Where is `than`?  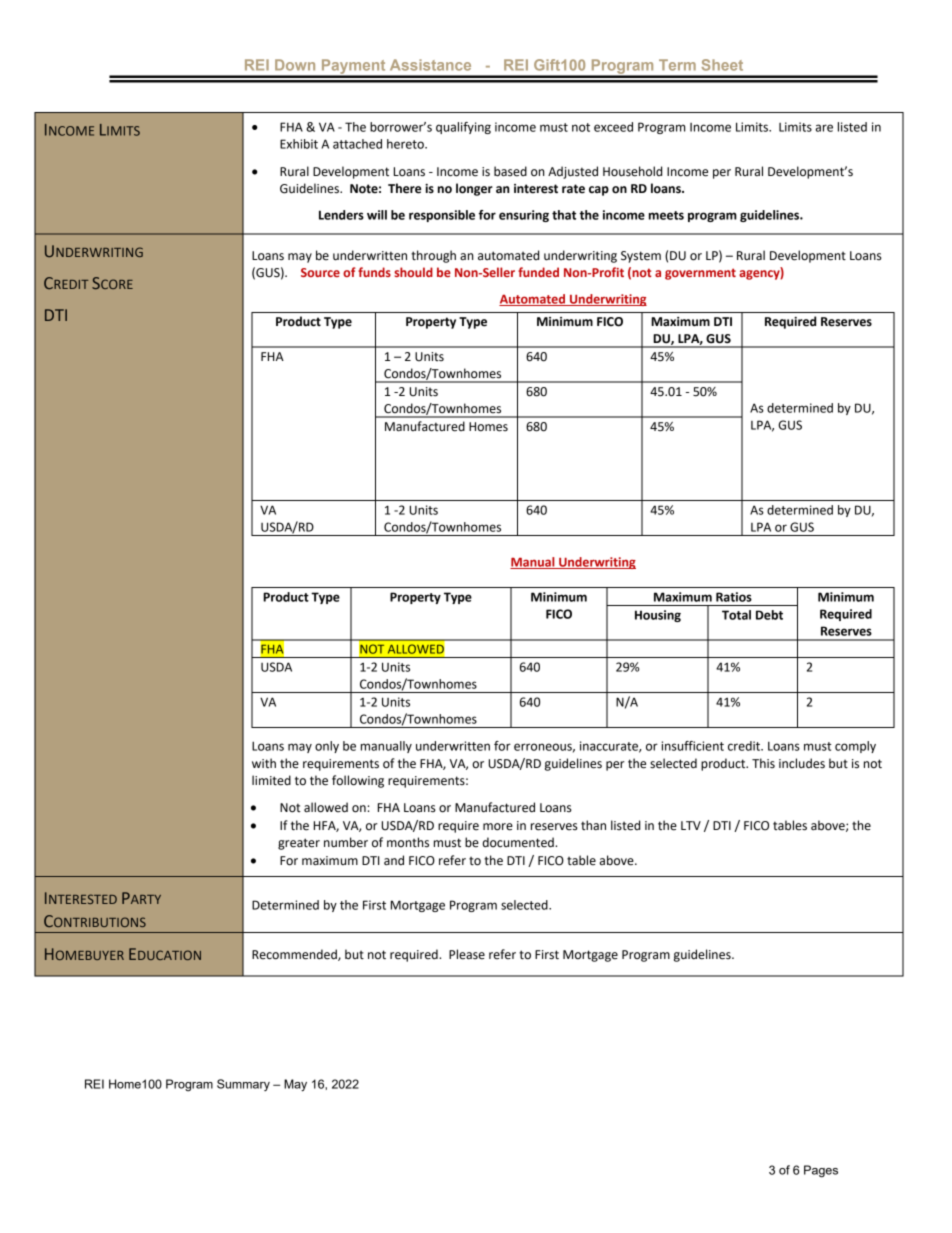
than is located at coordinates (593, 825).
